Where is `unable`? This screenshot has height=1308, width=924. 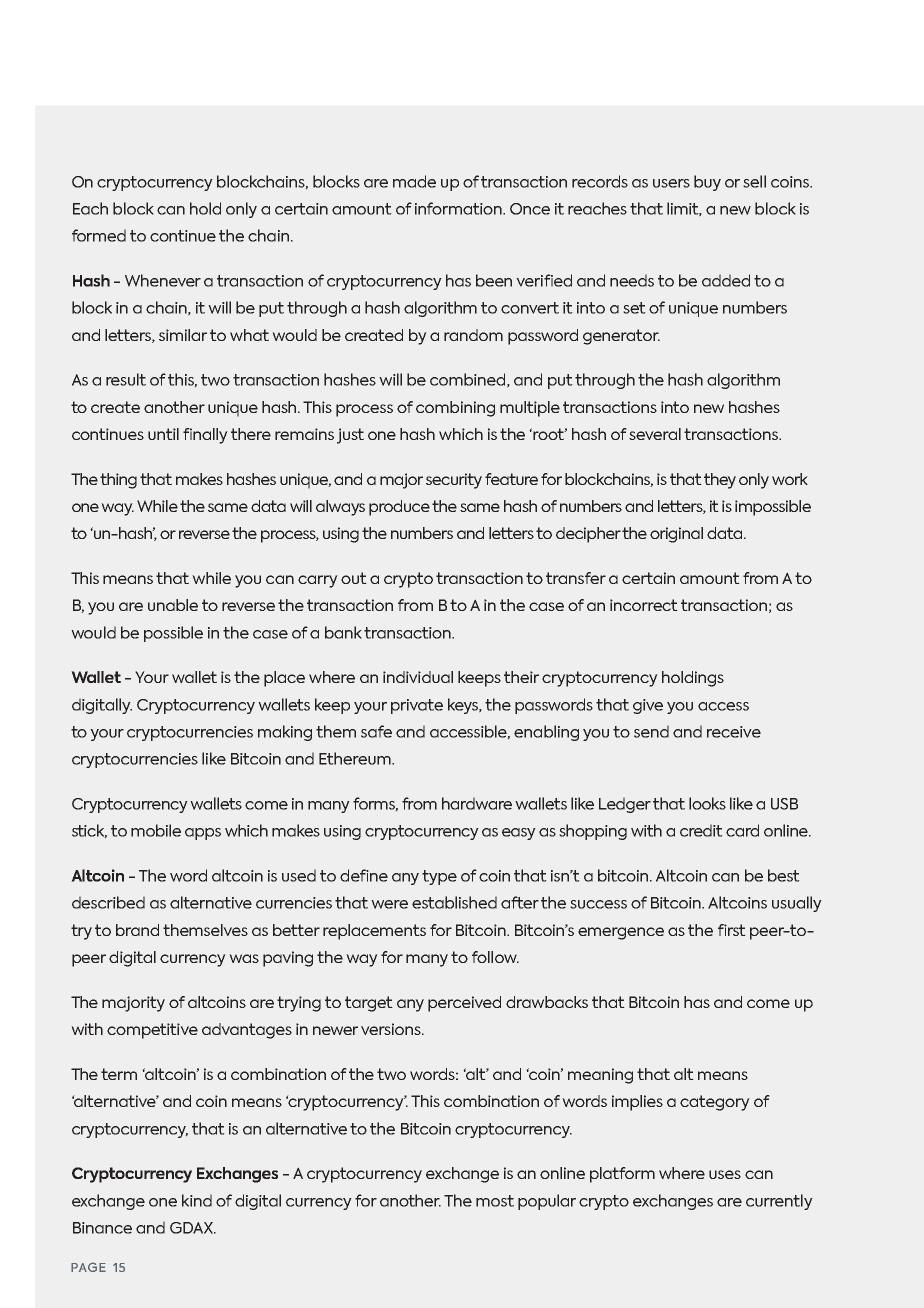
unable is located at coordinates (173, 605).
